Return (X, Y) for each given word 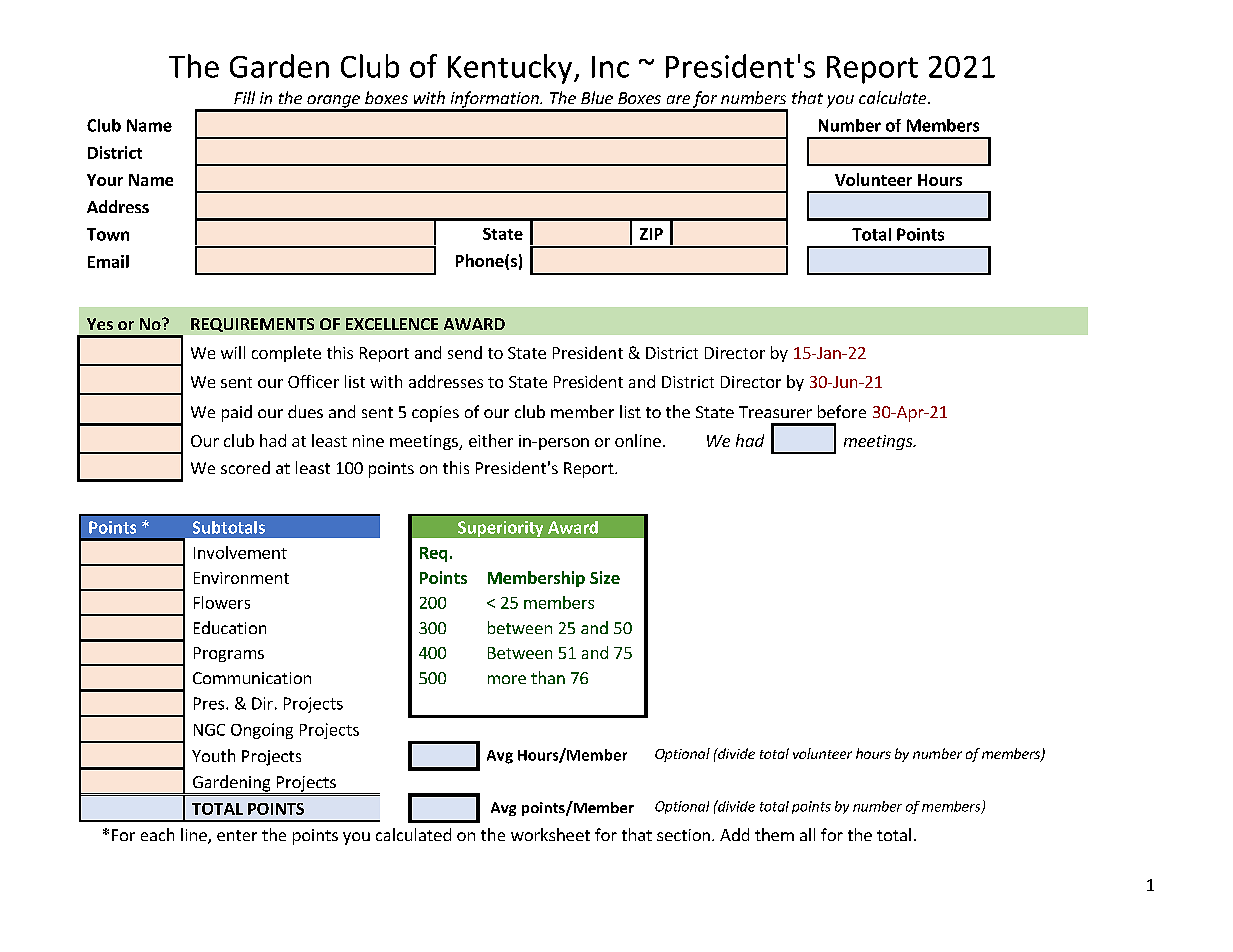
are (678, 99)
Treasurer (775, 412)
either (491, 440)
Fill (244, 97)
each (157, 834)
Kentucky (511, 69)
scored (245, 467)
